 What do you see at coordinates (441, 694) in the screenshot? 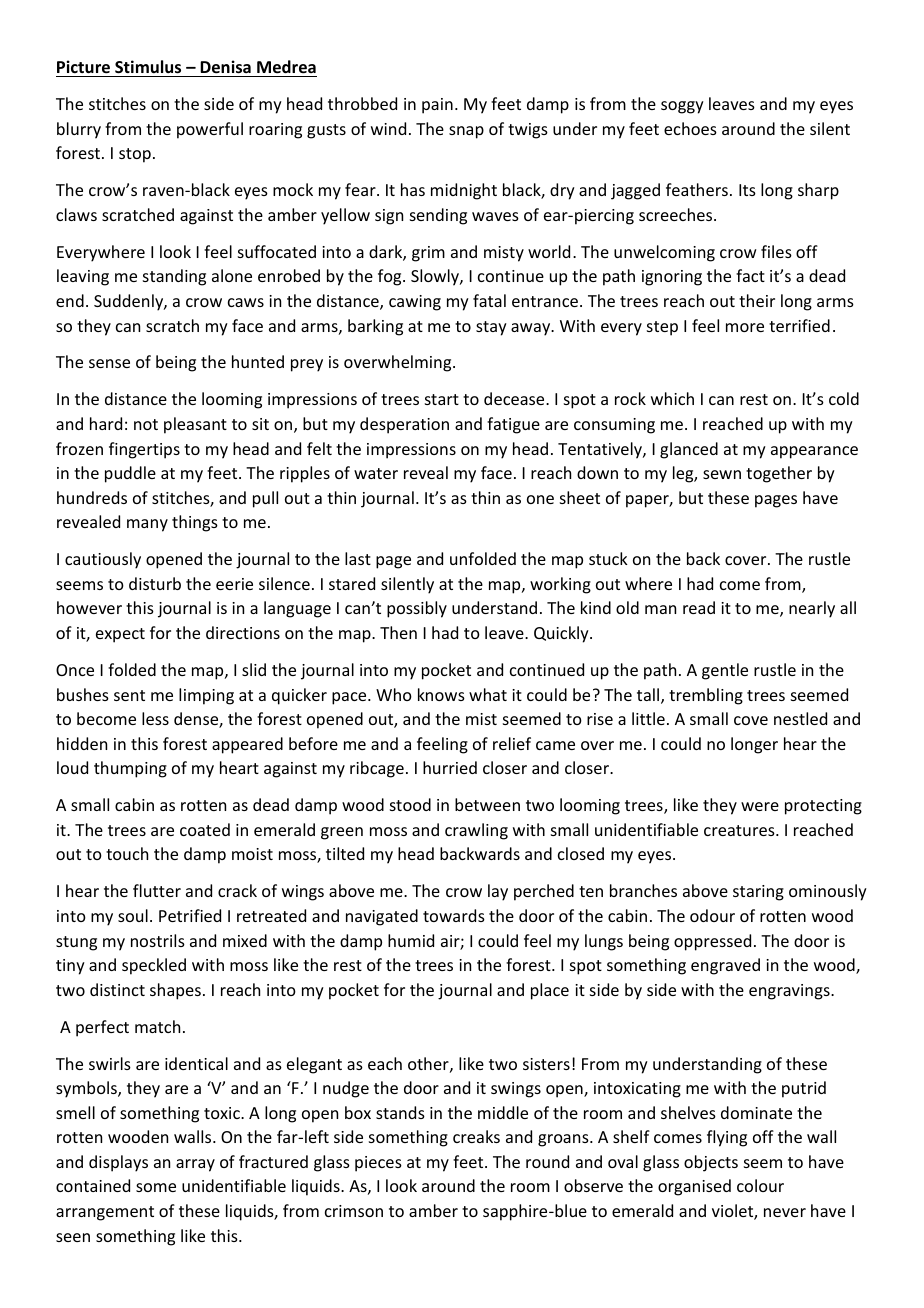
I see `knows` at bounding box center [441, 694].
